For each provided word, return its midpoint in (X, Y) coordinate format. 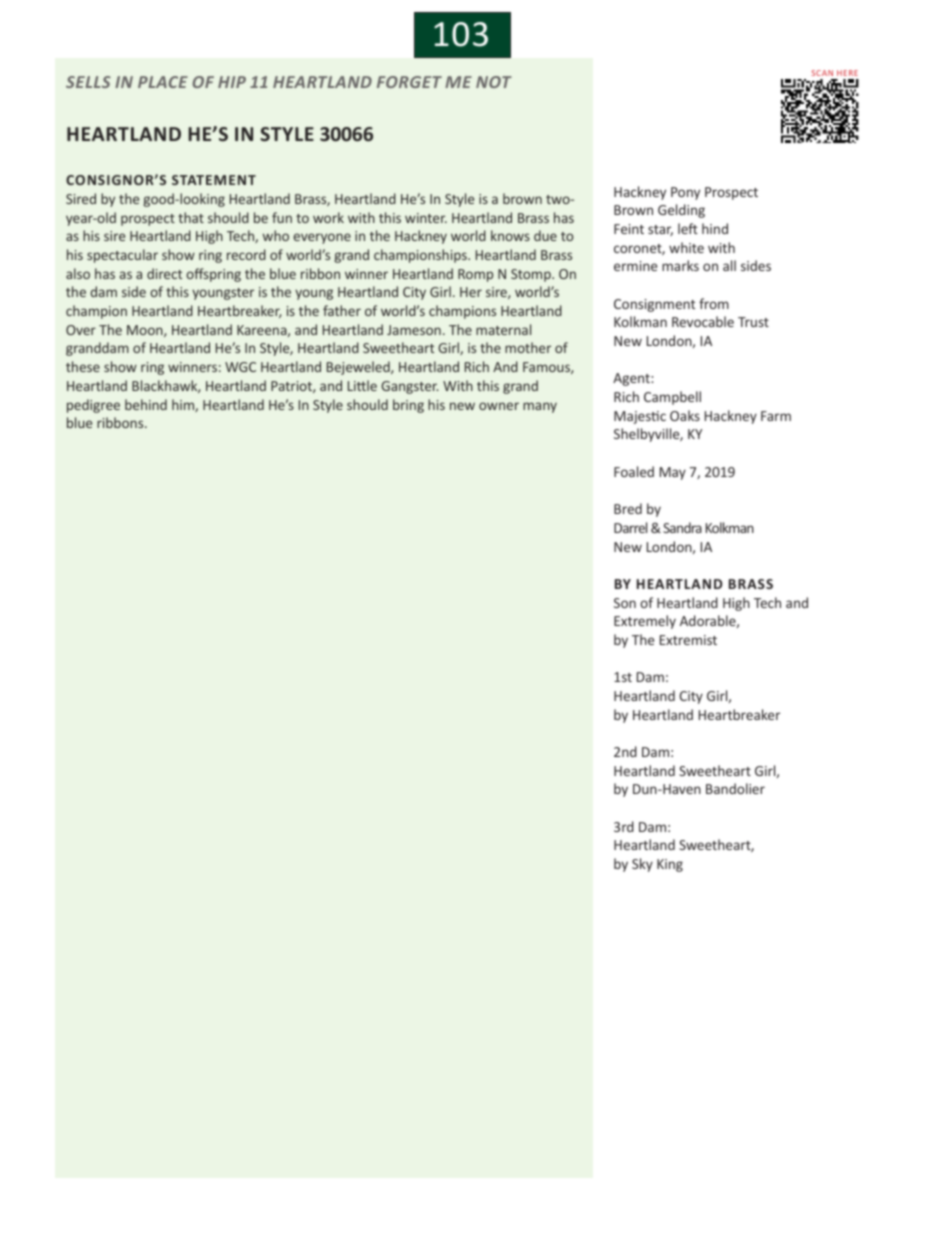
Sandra (682, 527)
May (673, 473)
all (729, 265)
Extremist (688, 640)
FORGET (409, 82)
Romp (475, 275)
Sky (642, 865)
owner (499, 406)
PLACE (163, 82)
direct (164, 273)
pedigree (93, 406)
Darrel (630, 527)
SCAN (822, 73)
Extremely (645, 622)
